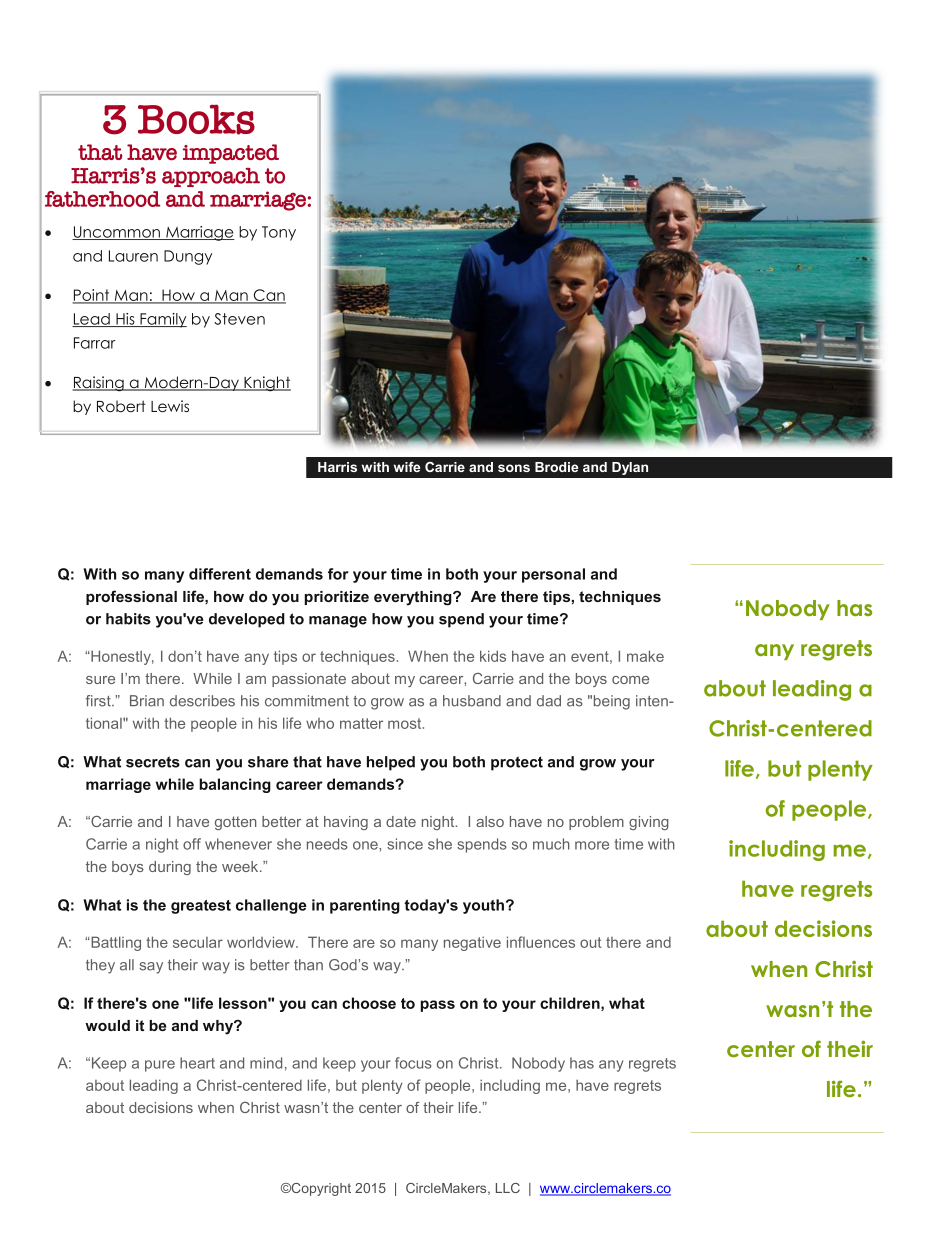 The height and width of the image is (1233, 952). Describe the element at coordinates (279, 233) in the image. I see `Tony` at that location.
